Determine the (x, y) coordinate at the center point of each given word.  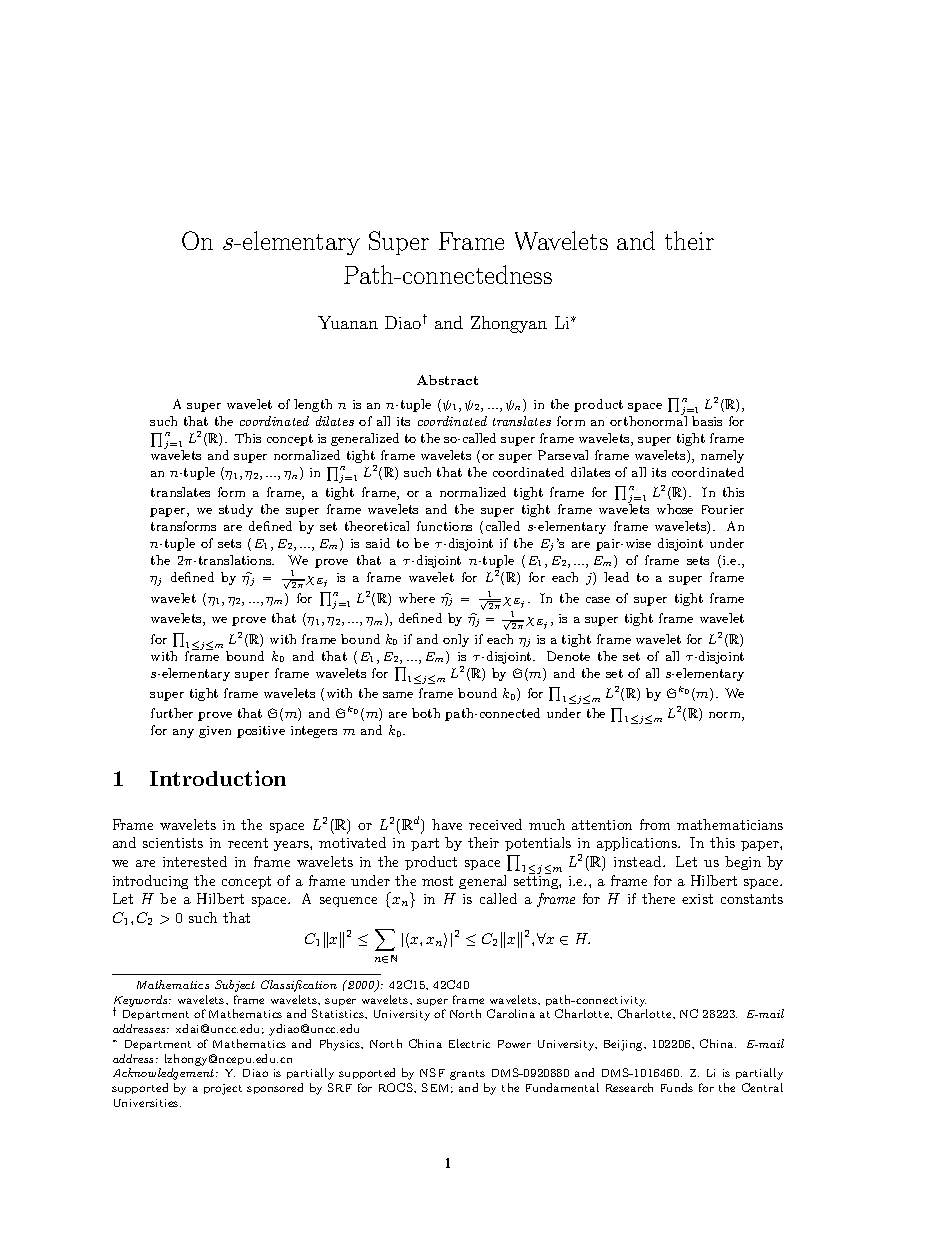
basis (707, 421)
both (426, 713)
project (223, 1089)
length (313, 405)
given (215, 732)
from (655, 824)
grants (467, 1075)
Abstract (447, 380)
